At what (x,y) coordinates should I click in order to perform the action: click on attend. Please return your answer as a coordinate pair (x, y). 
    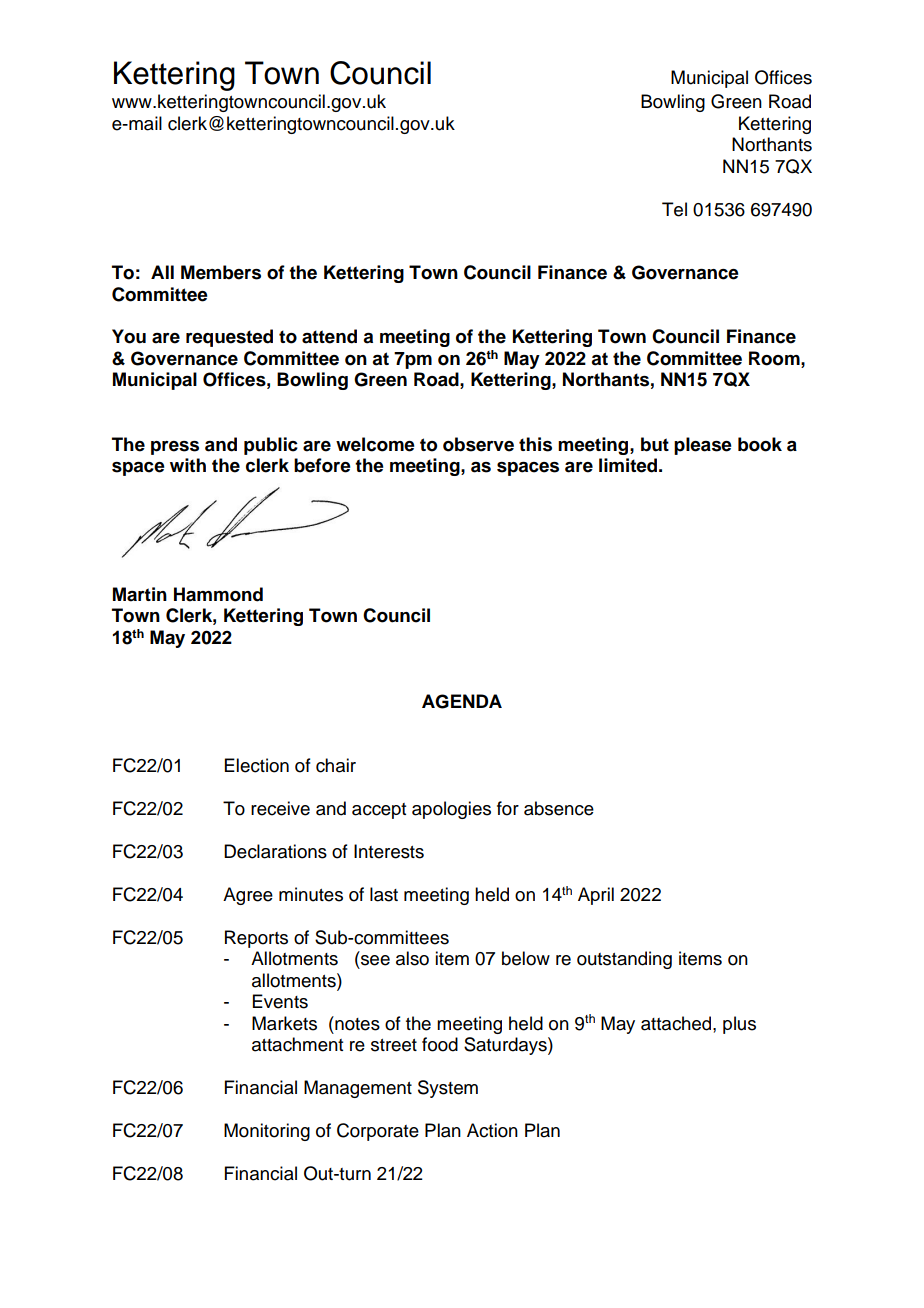
    Looking at the image, I should click on (329, 336).
